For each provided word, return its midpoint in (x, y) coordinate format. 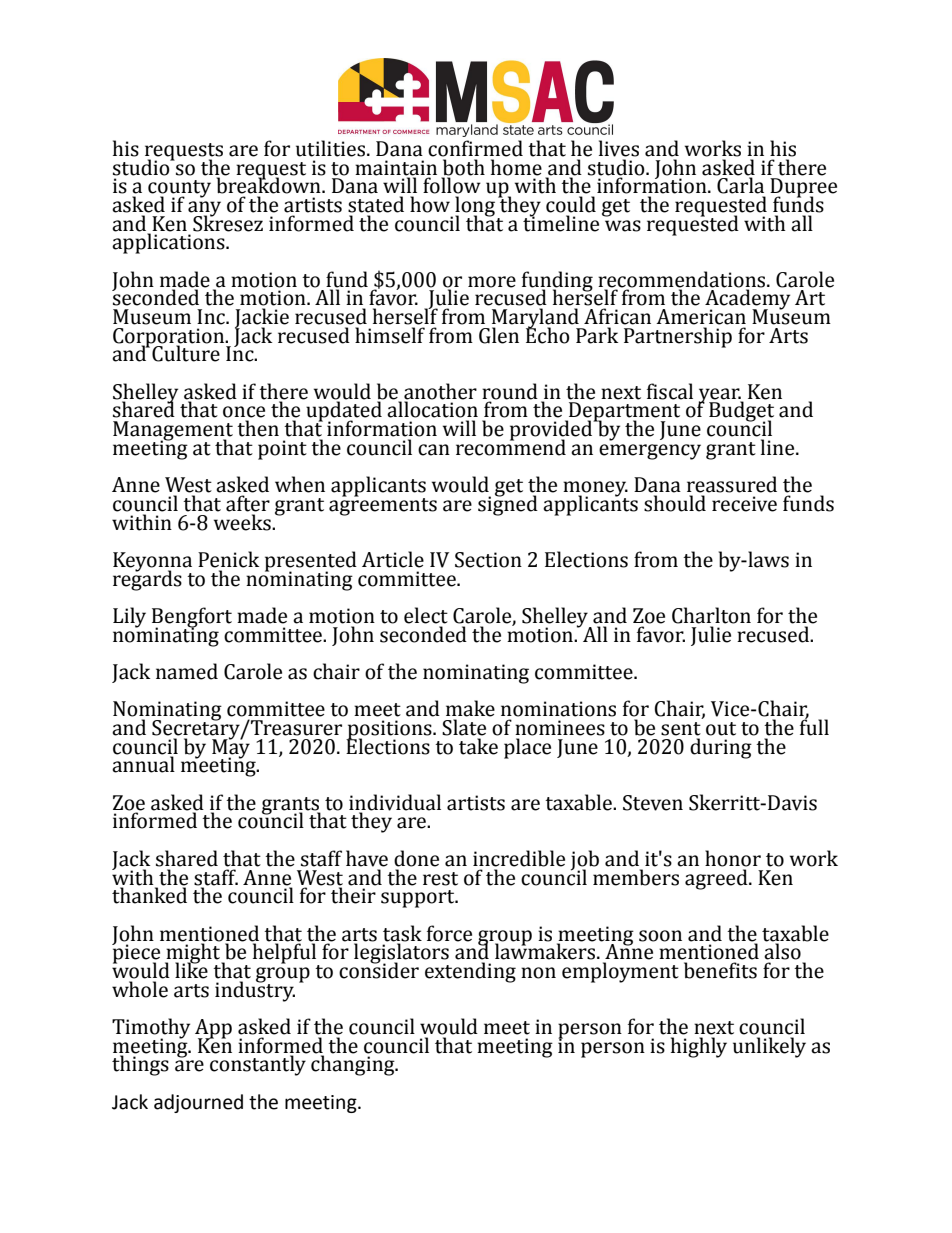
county (179, 190)
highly (699, 1047)
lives (619, 148)
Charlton (711, 615)
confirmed (475, 148)
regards (147, 579)
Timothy (151, 1029)
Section (488, 560)
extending (470, 972)
